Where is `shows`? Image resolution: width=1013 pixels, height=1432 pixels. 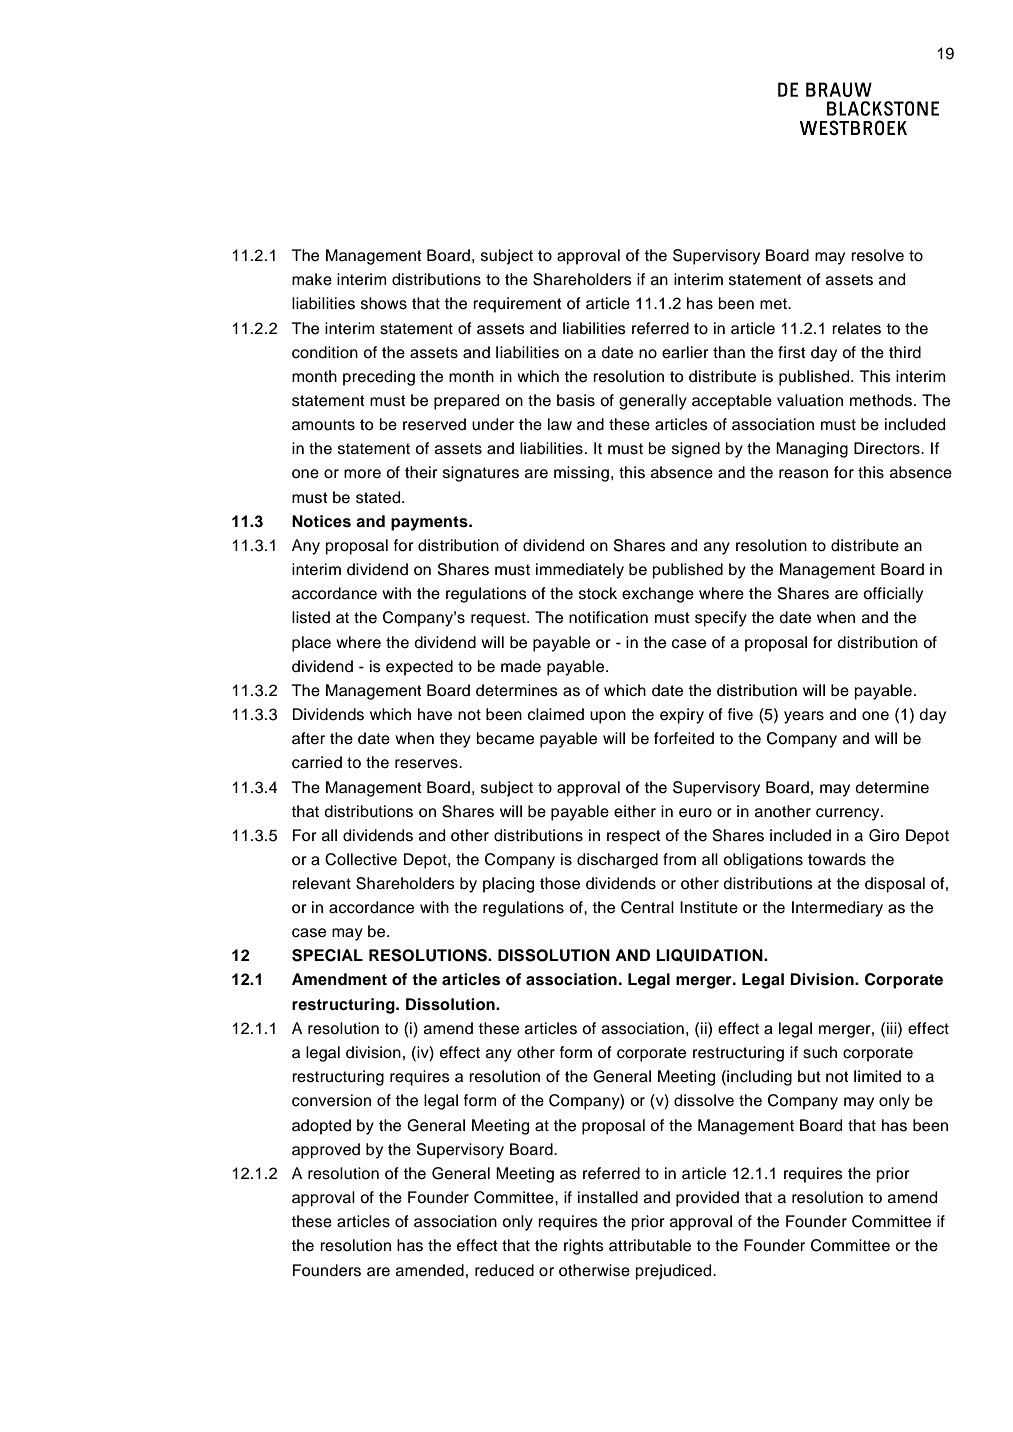
shows is located at coordinates (384, 303).
